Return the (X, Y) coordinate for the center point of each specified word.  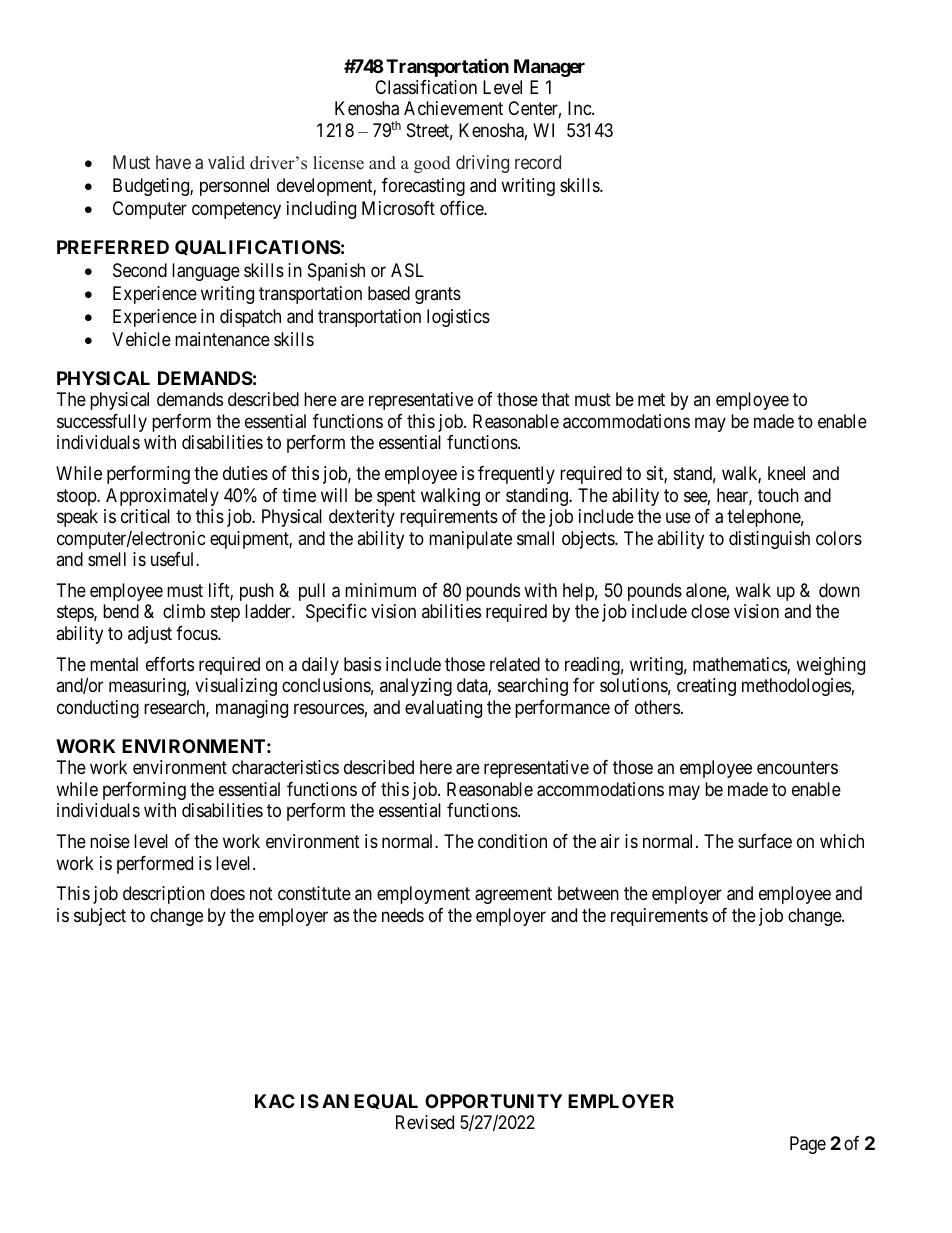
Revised (425, 1122)
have (173, 162)
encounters (797, 768)
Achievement (453, 108)
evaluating (443, 709)
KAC (275, 1101)
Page (808, 1145)
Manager (549, 68)
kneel (786, 473)
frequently (516, 475)
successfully (102, 423)
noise (110, 841)
